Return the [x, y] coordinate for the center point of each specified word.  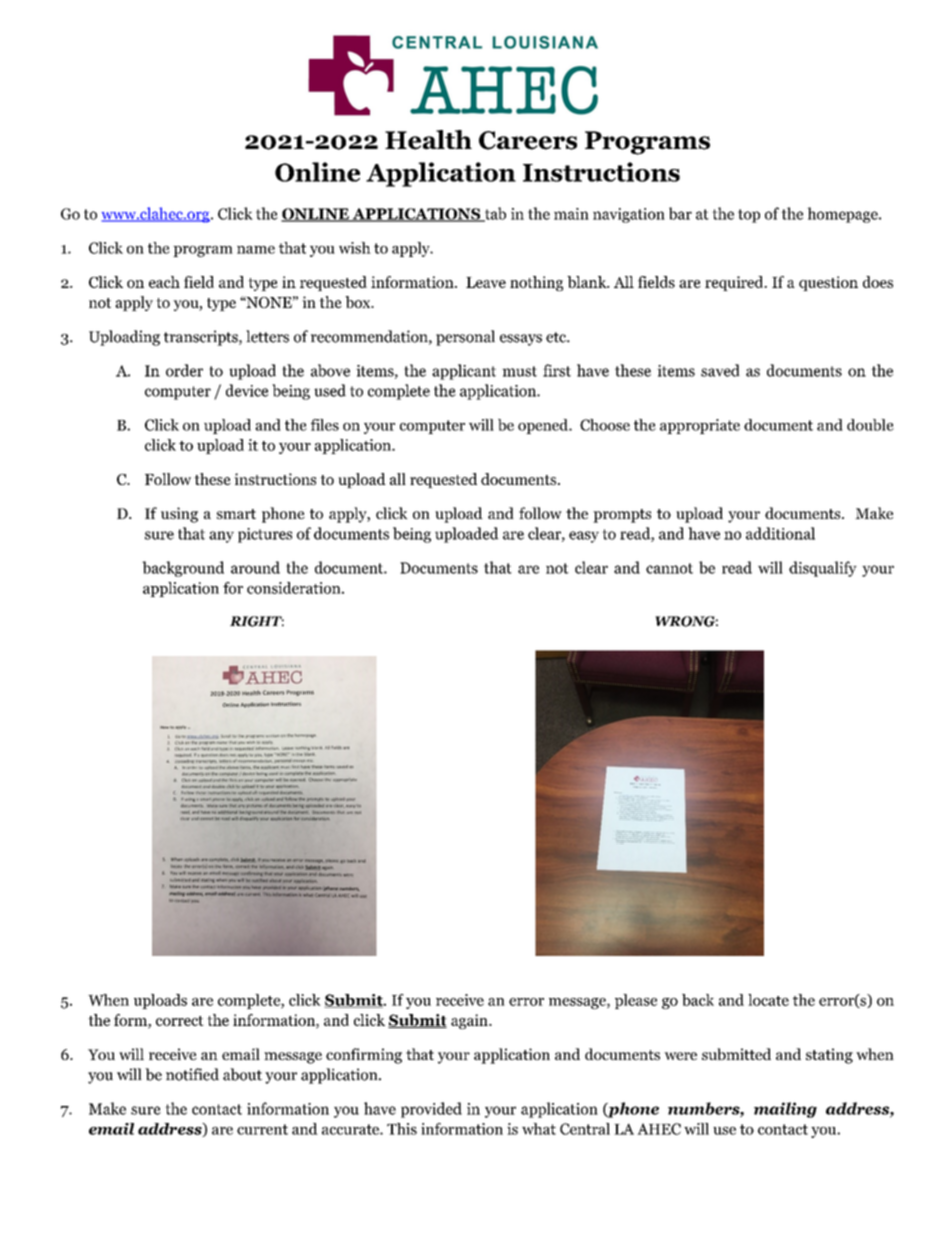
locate [768, 1000]
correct [180, 1021]
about [242, 1074]
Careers [528, 140]
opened [544, 426]
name [256, 250]
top [749, 216]
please [636, 1001]
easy [584, 537]
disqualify [823, 569]
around [255, 567]
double [870, 425]
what [539, 1129]
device [247, 390]
